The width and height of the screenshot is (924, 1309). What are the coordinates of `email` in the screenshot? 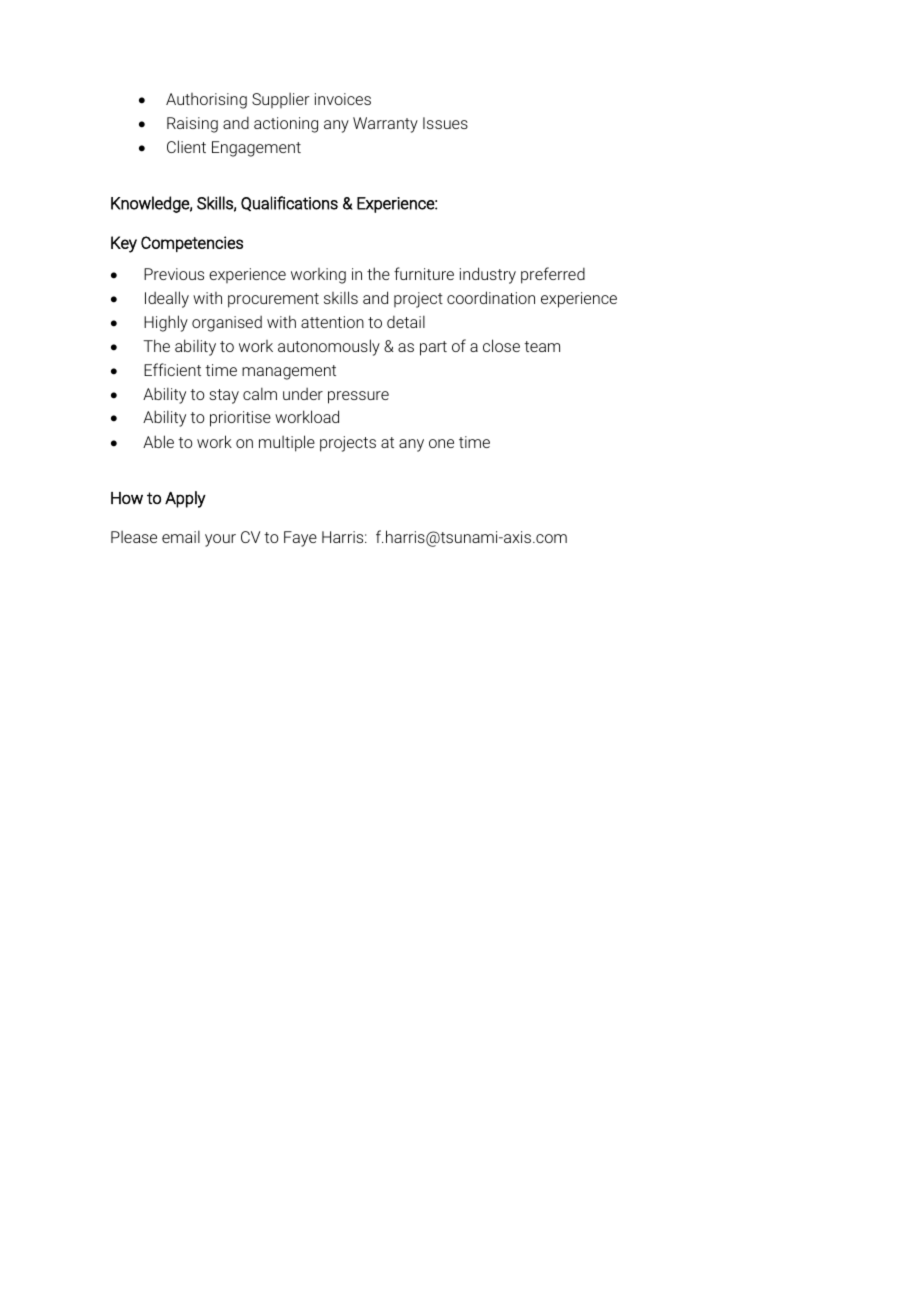 It's located at (181, 536).
